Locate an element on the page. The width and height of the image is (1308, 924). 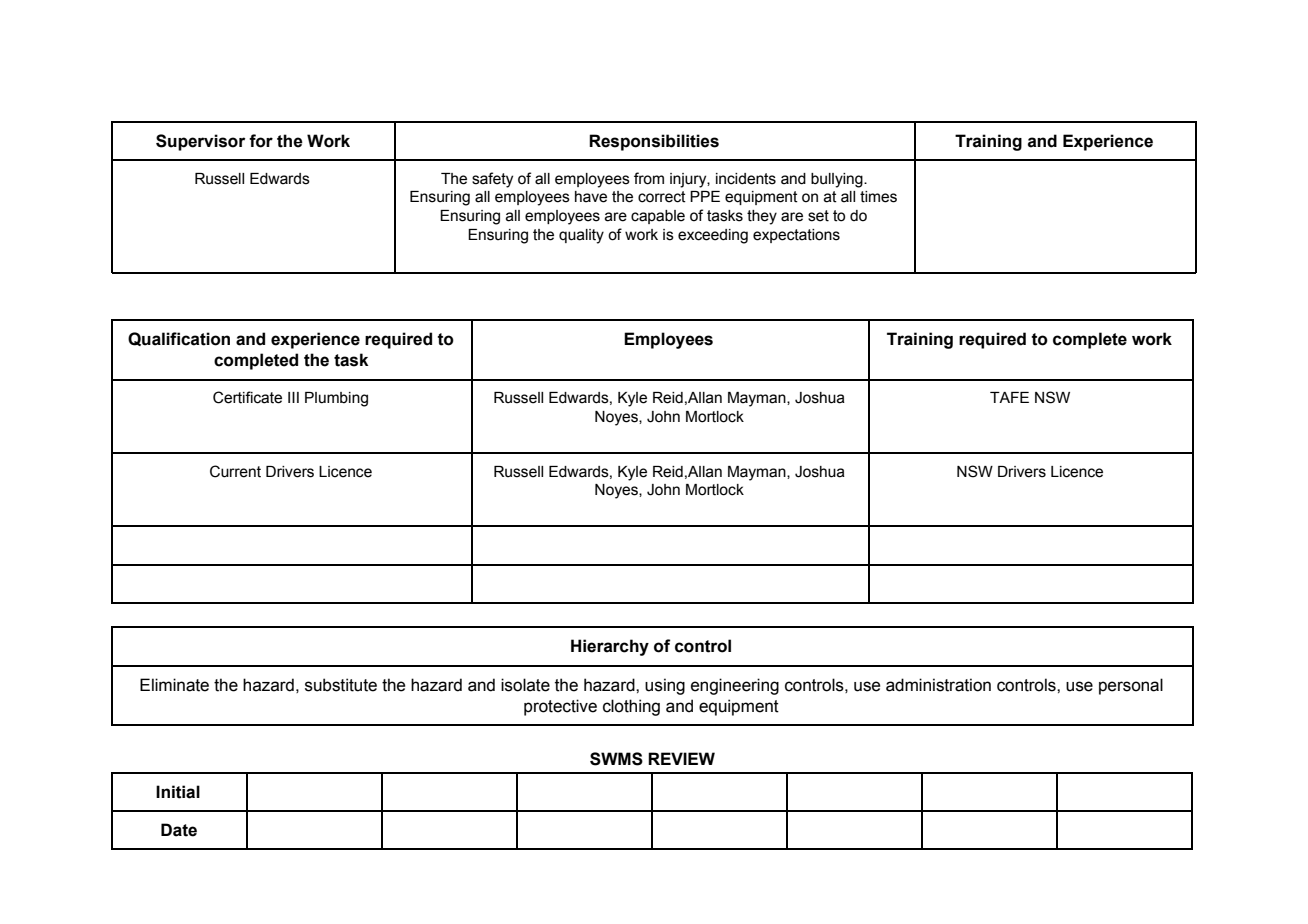
personal is located at coordinates (1131, 686).
